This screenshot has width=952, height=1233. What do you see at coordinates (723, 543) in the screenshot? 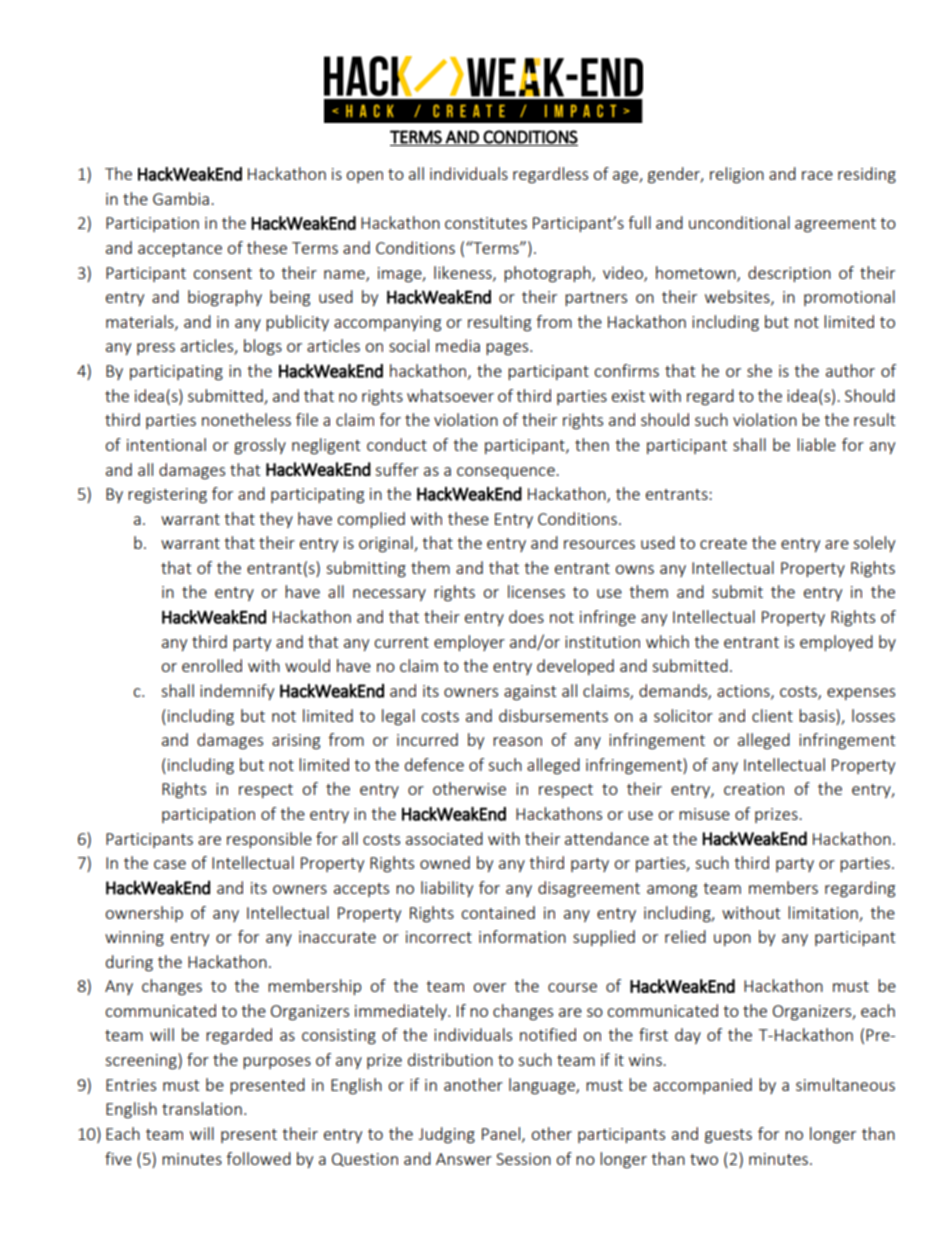
I see `create` at bounding box center [723, 543].
